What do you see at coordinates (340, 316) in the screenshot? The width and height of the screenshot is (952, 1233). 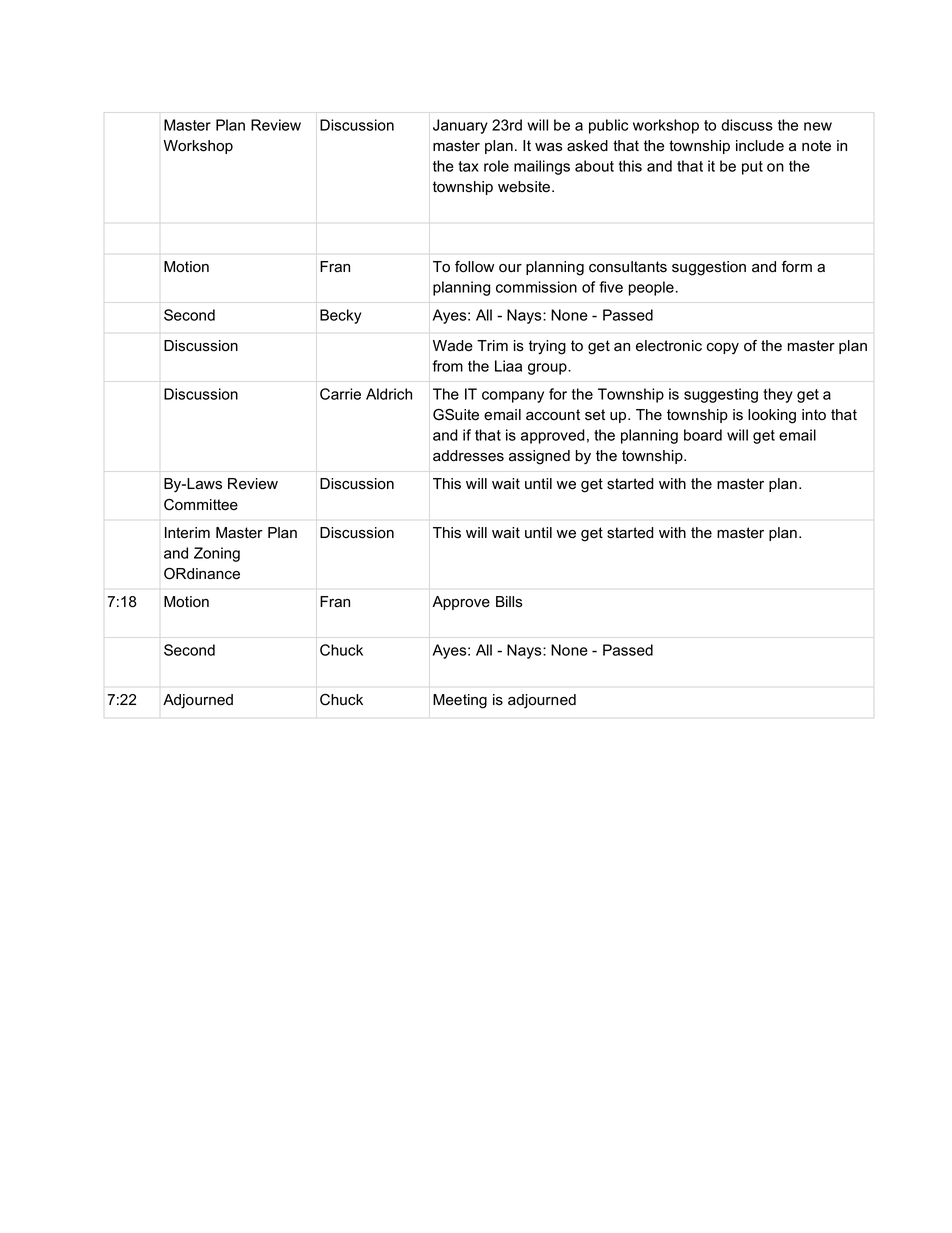 I see `Becky` at bounding box center [340, 316].
